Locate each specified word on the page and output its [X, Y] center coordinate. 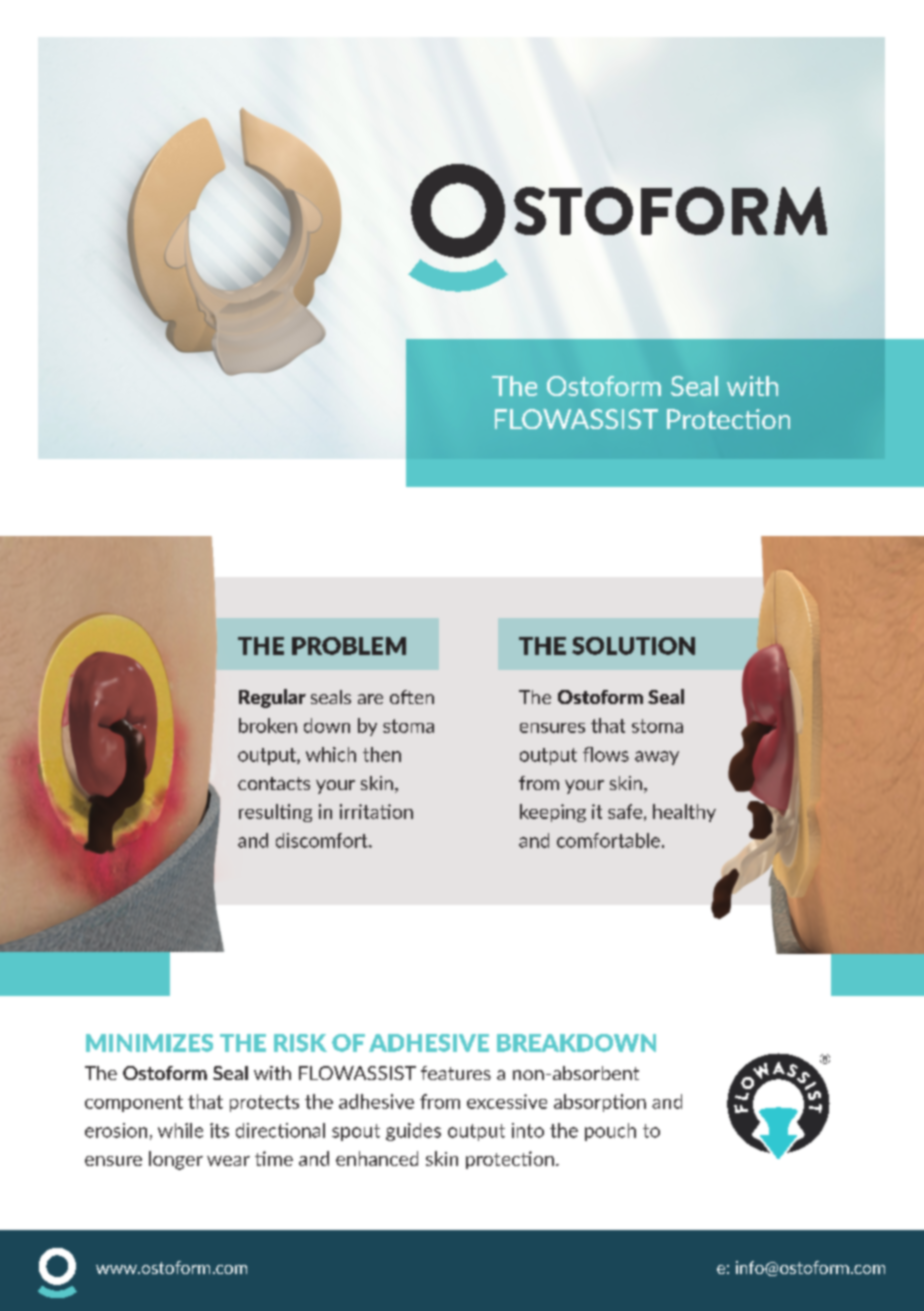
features [456, 1073]
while [180, 1130]
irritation [376, 811]
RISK [300, 1043]
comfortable [610, 840]
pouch [610, 1132]
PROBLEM [349, 646]
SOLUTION [633, 646]
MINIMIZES [149, 1043]
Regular [272, 698]
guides [413, 1132]
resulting [275, 813]
